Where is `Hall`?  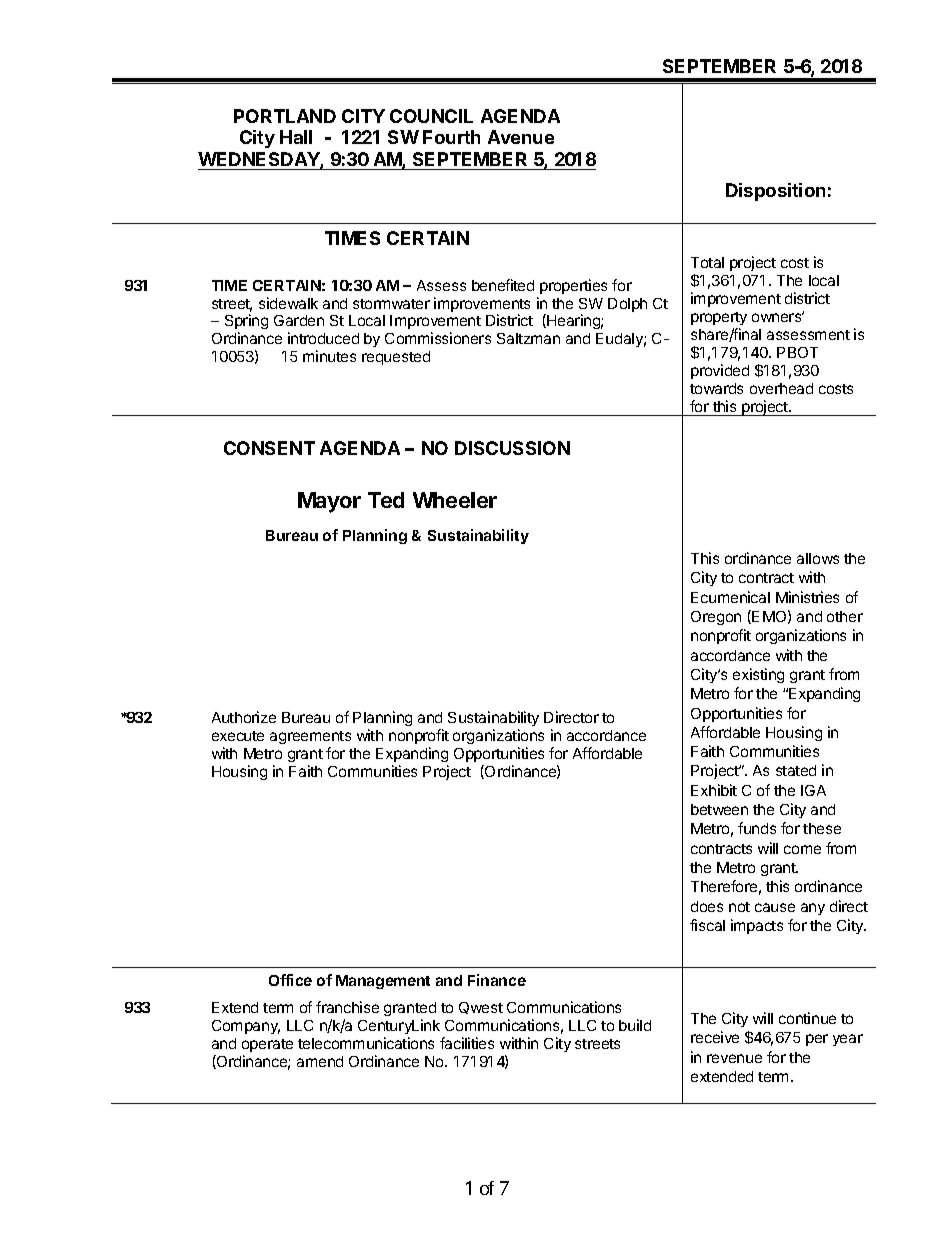
Hall is located at coordinates (296, 137).
